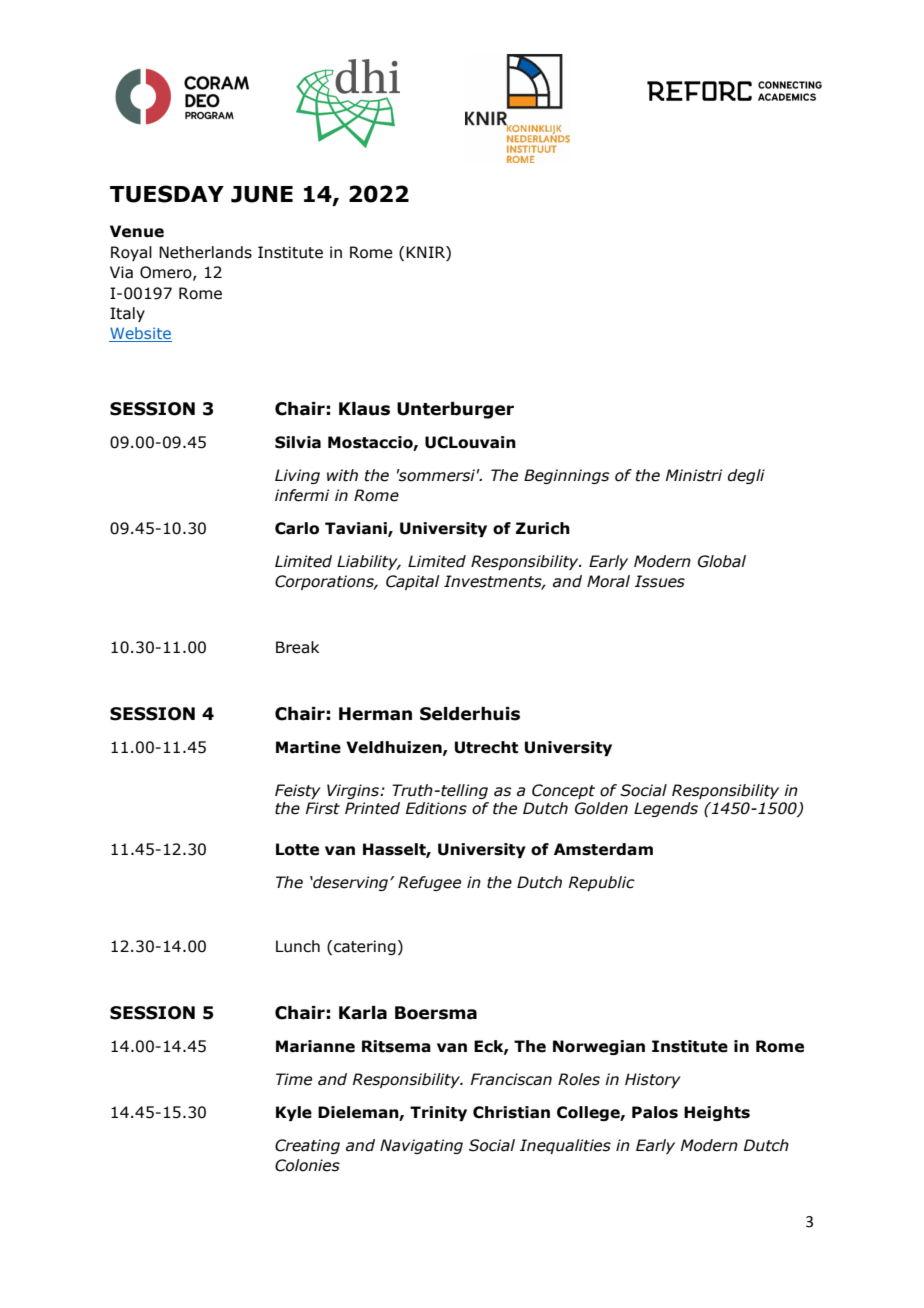 The image size is (924, 1308). Describe the element at coordinates (205, 252) in the screenshot. I see `Netherlands` at that location.
